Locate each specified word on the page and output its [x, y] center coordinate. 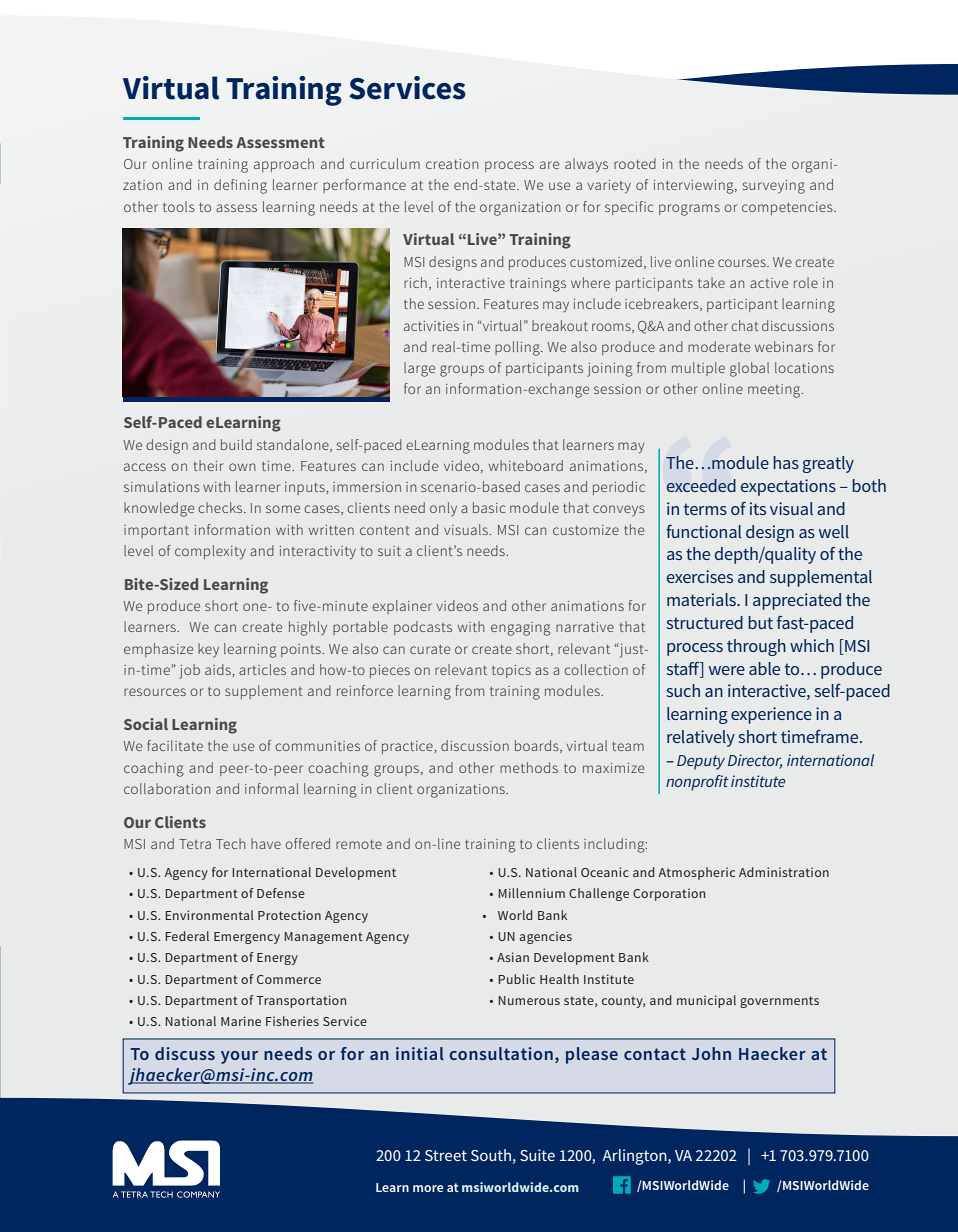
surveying [774, 187]
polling [518, 348]
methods [529, 767]
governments [779, 1002]
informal [271, 788]
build [236, 444]
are [549, 165]
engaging [521, 629]
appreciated [797, 601]
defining [240, 186]
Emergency [247, 938]
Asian [513, 957]
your [239, 1057]
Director [755, 761]
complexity [210, 552]
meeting [775, 391]
